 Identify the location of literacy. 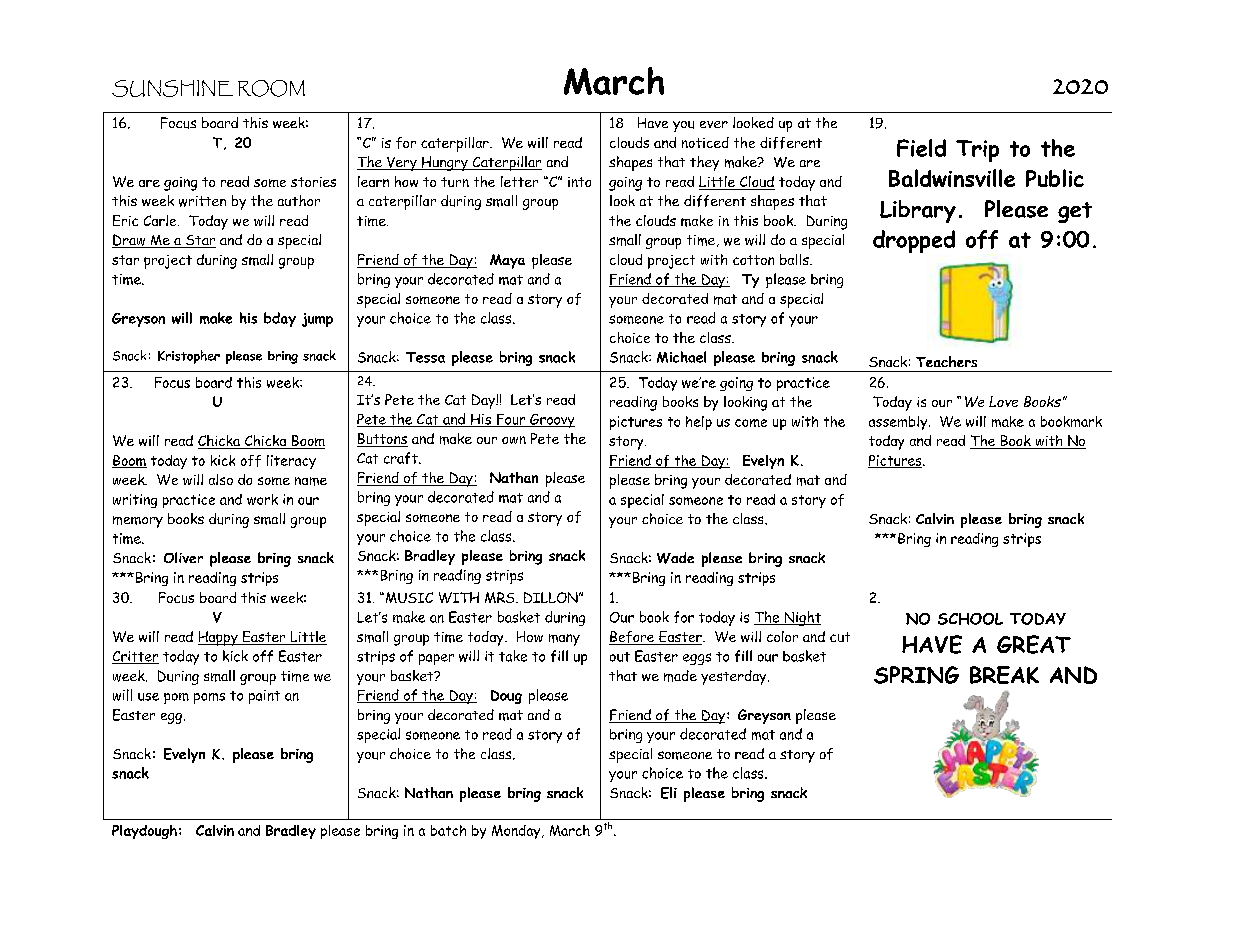
(291, 462).
